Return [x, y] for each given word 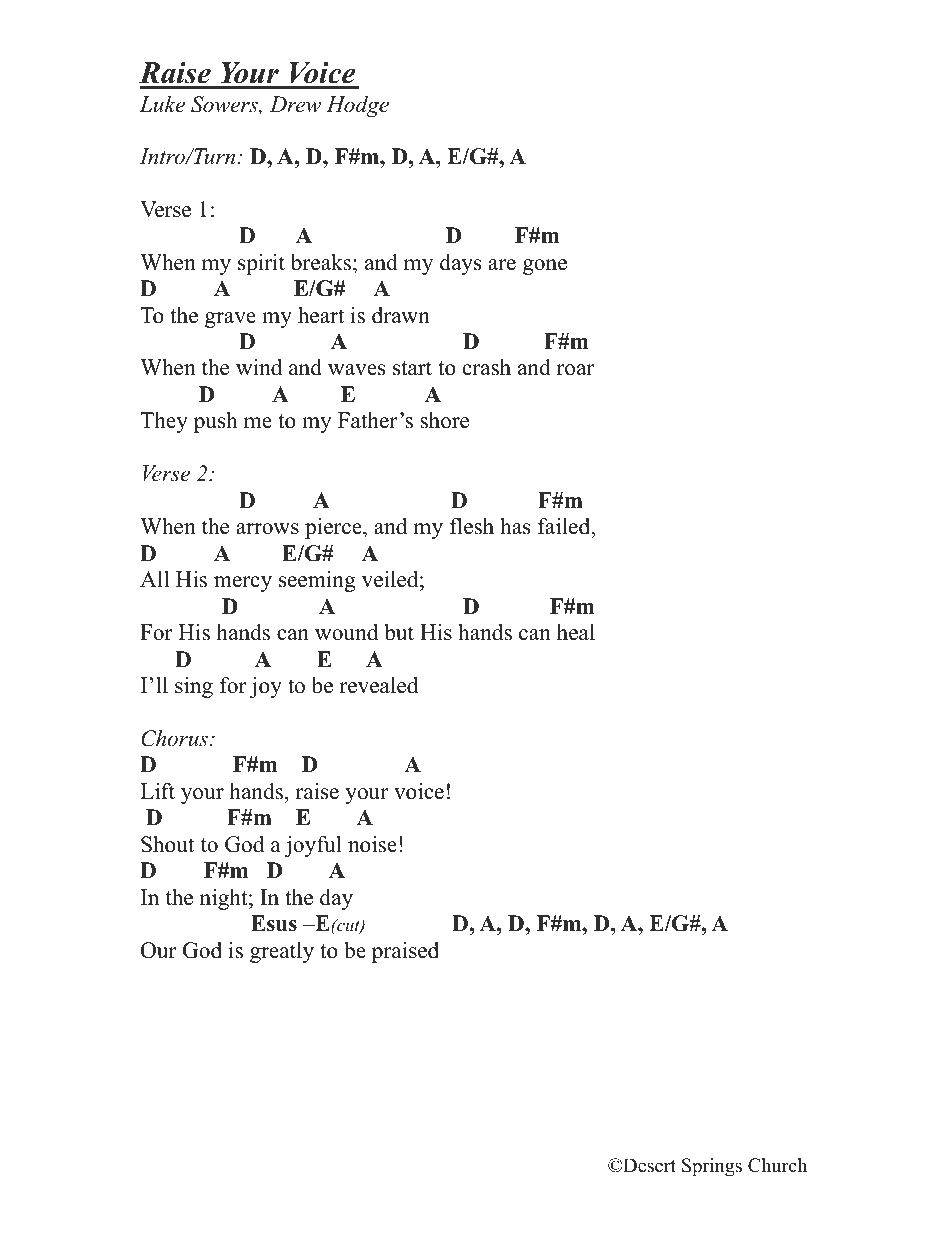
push [216, 422]
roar [575, 370]
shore [444, 420]
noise [372, 844]
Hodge [357, 106]
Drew [295, 104]
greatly [282, 952]
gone [545, 267]
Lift [157, 791]
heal [576, 632]
